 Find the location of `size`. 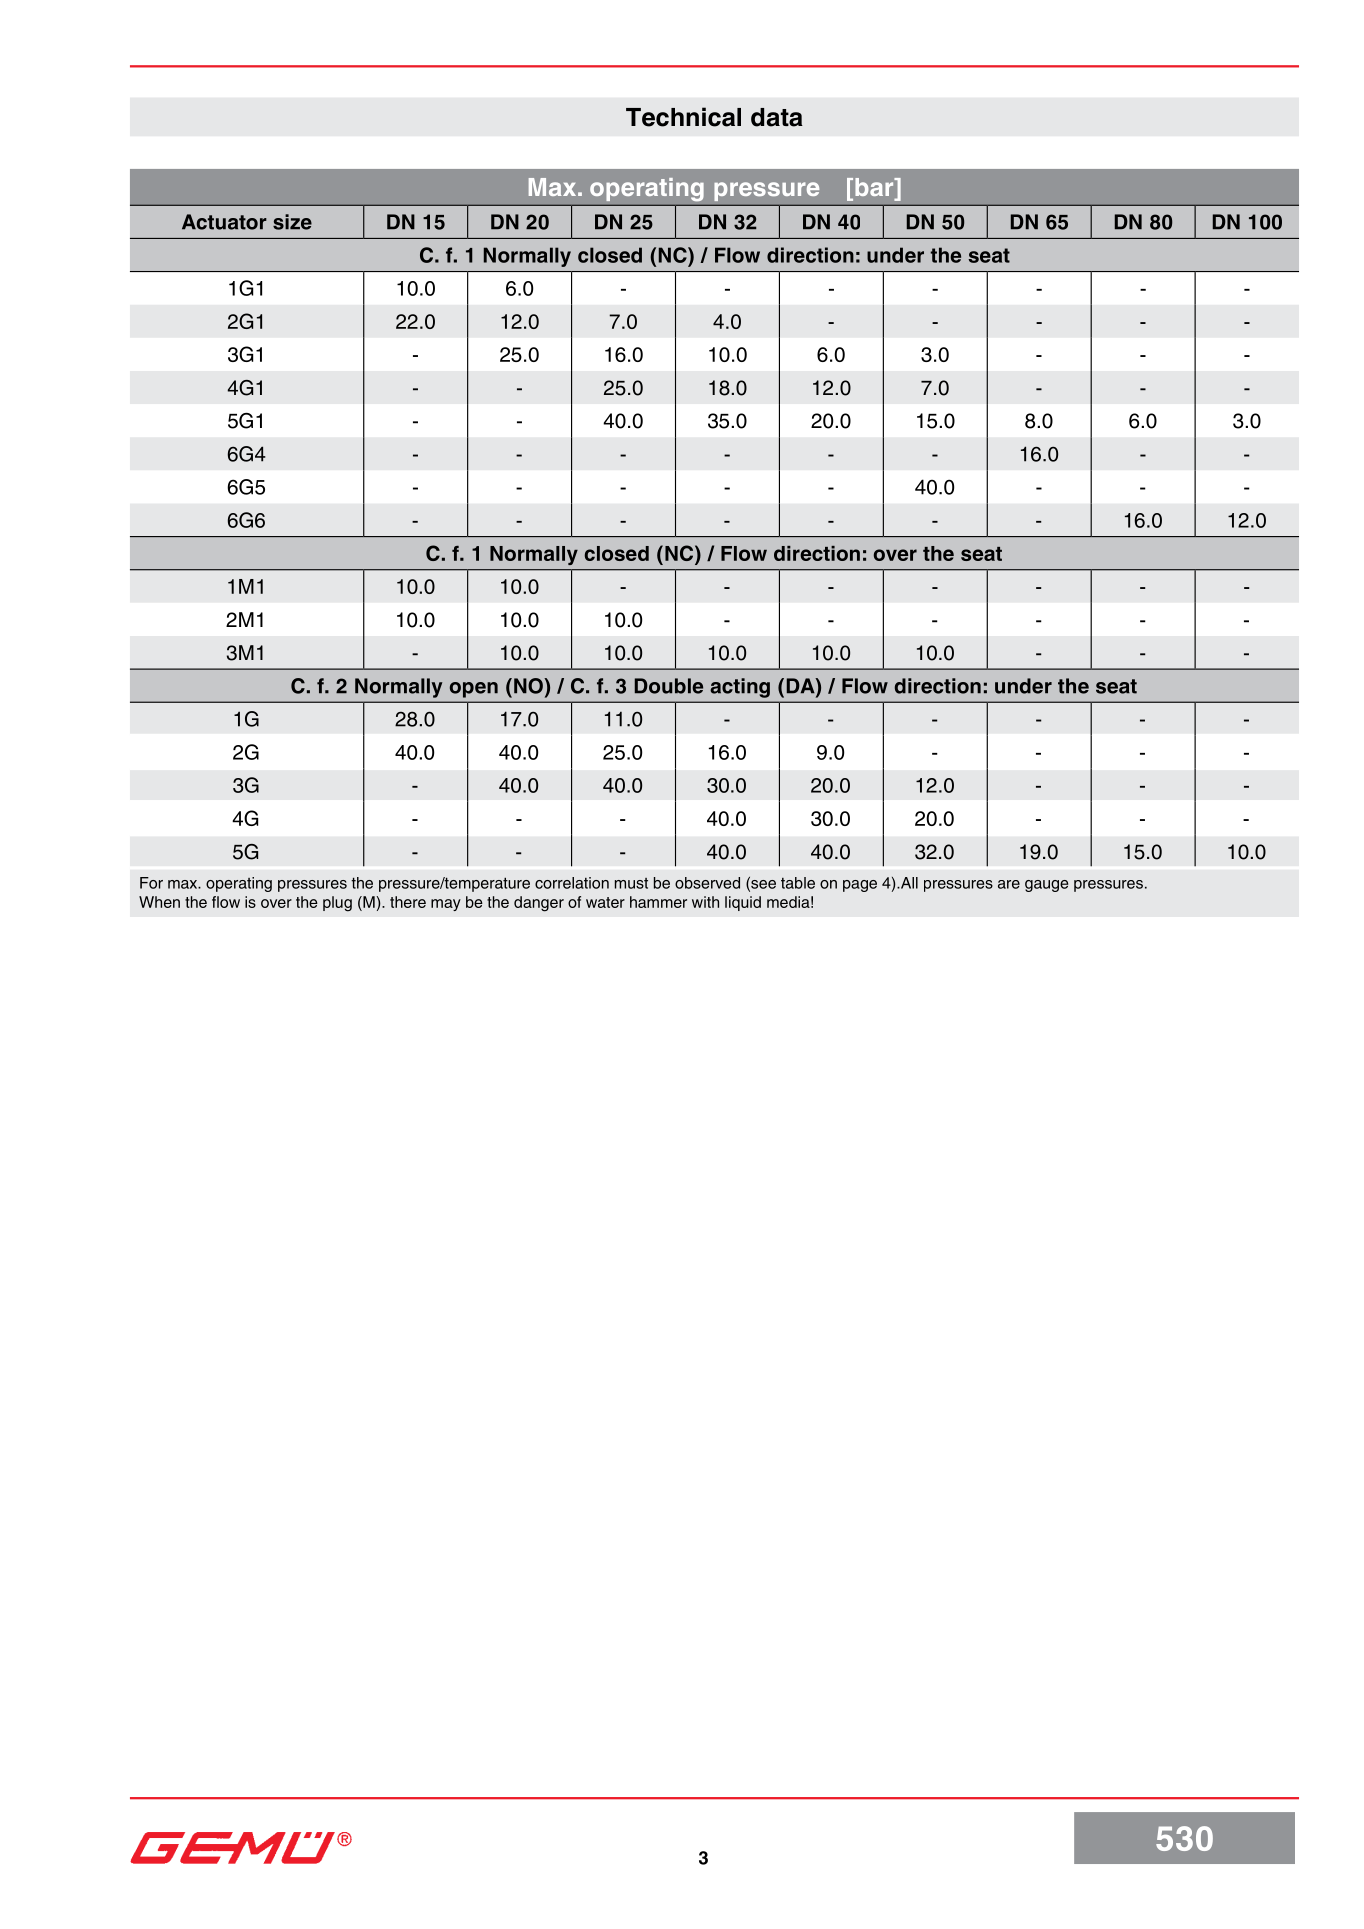

size is located at coordinates (292, 222).
